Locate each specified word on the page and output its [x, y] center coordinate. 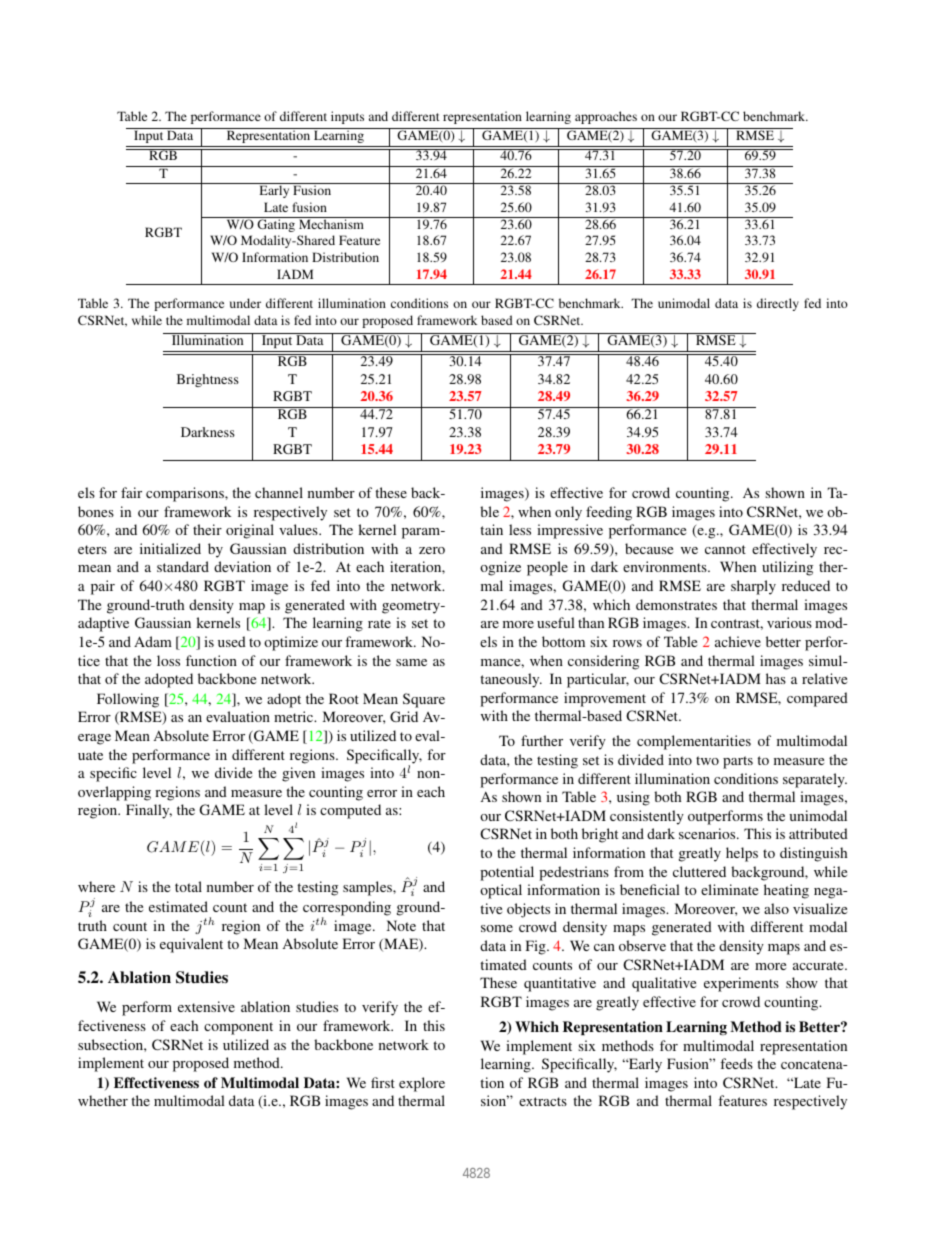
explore [422, 1084]
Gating [276, 224]
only [568, 513]
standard [183, 566]
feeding [609, 513]
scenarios [708, 833]
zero [432, 550]
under [245, 303]
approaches [606, 117]
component [238, 1028]
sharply [753, 587]
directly [778, 304]
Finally [149, 811]
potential [507, 873]
